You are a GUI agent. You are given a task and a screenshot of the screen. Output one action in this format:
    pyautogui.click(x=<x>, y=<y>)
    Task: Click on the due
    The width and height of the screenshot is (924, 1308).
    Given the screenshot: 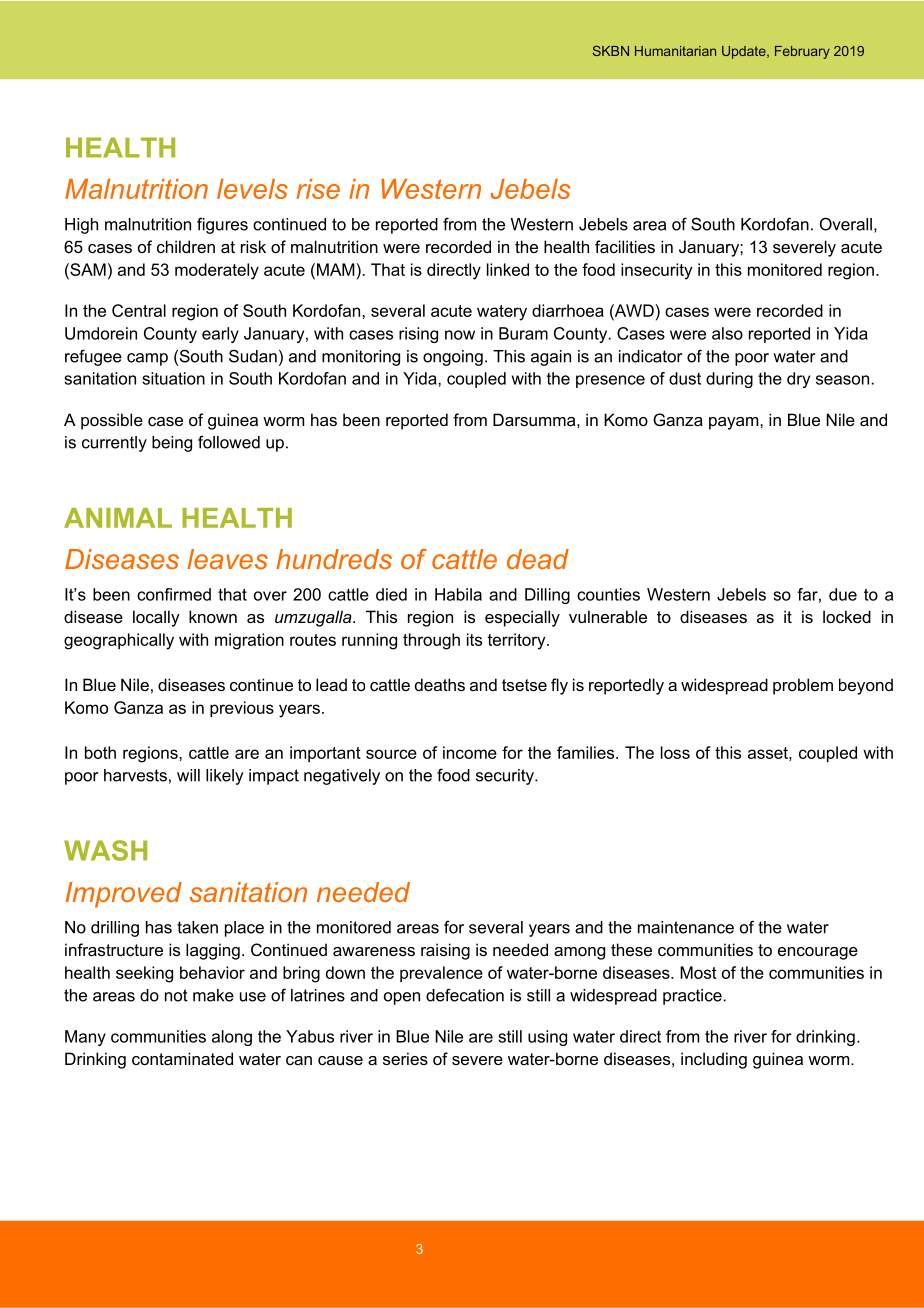 What is the action you would take?
    pyautogui.click(x=843, y=594)
